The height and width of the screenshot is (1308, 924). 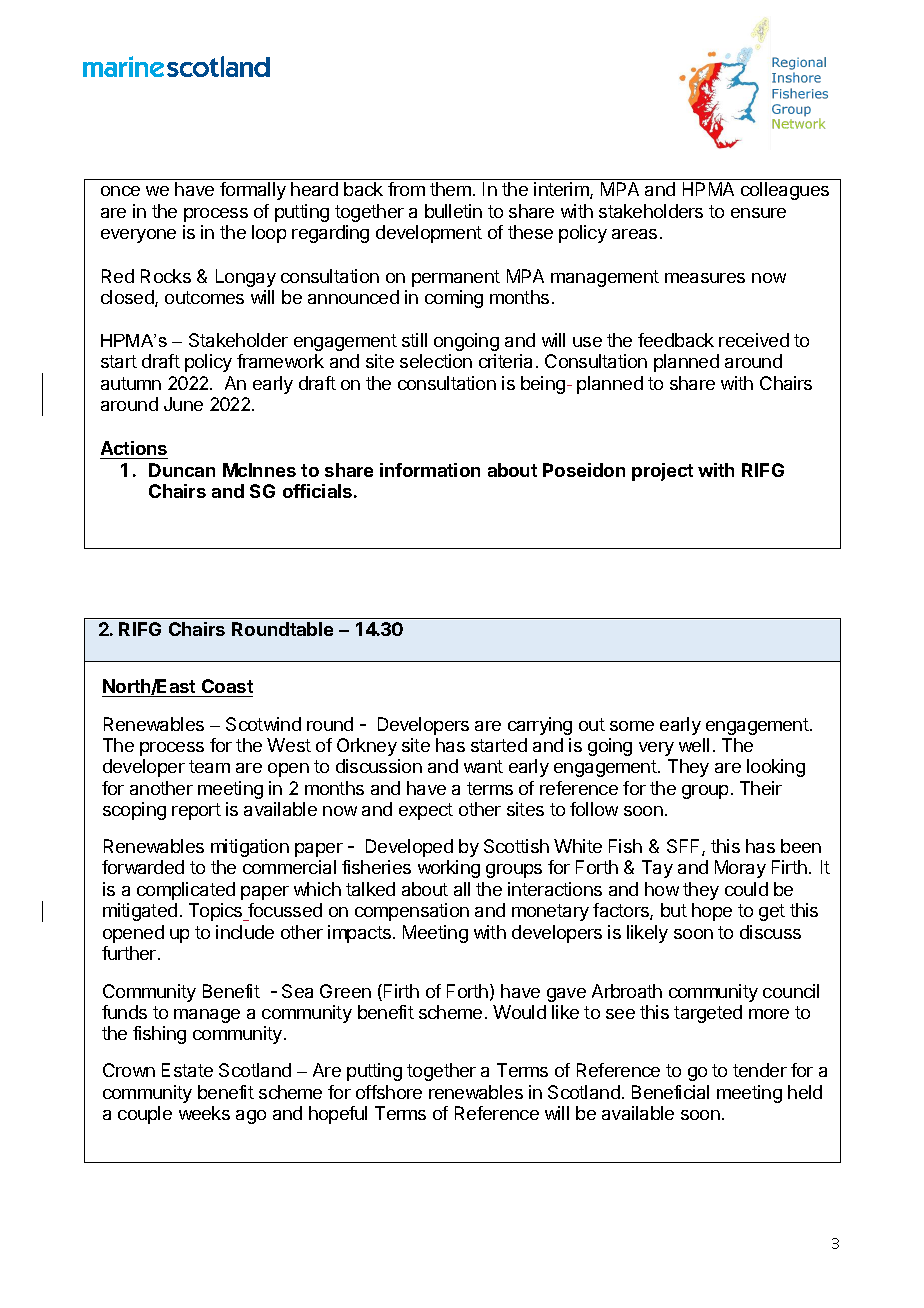 What do you see at coordinates (187, 1070) in the screenshot?
I see `Estate` at bounding box center [187, 1070].
